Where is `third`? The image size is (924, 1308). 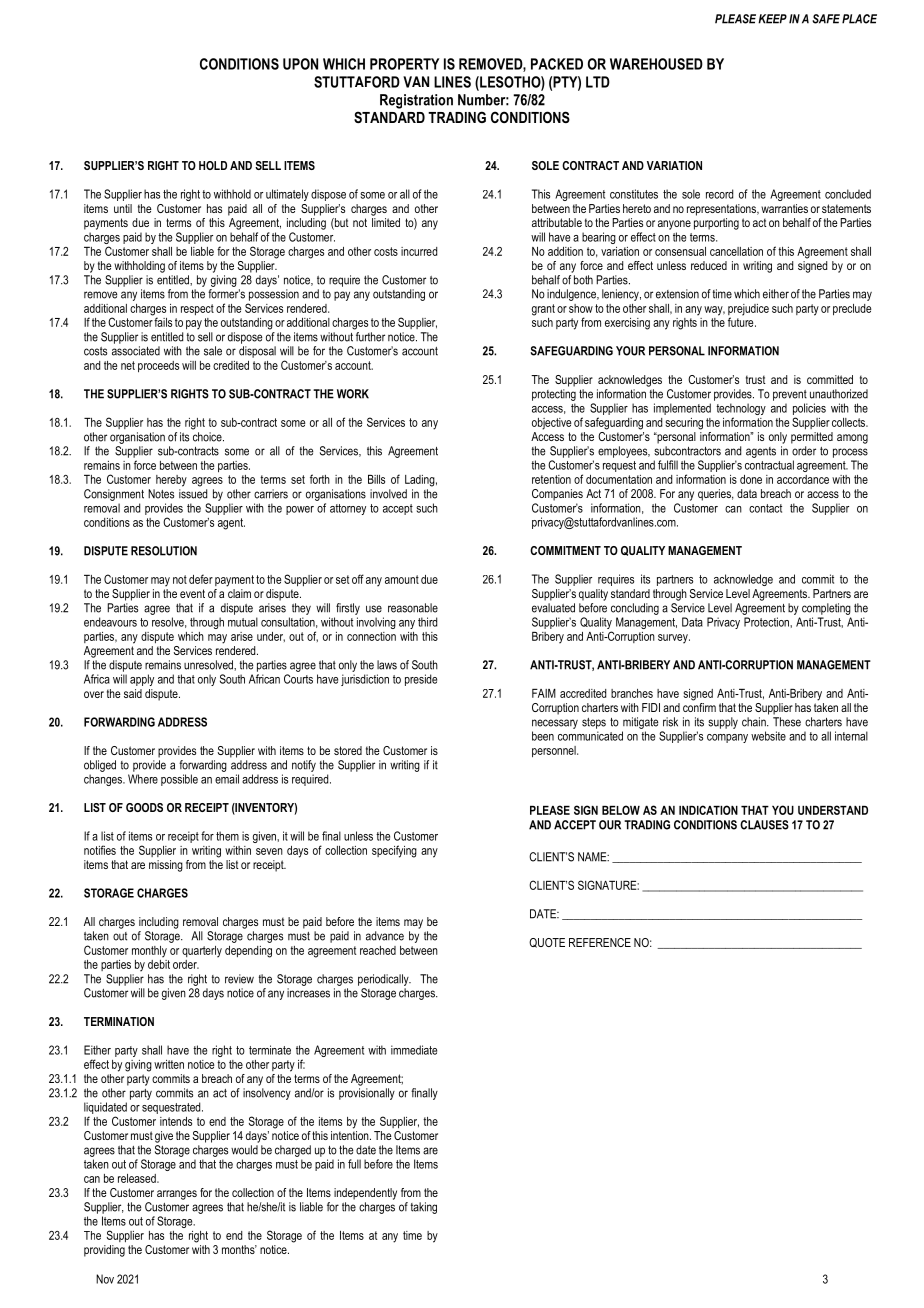 third is located at coordinates (427, 622).
